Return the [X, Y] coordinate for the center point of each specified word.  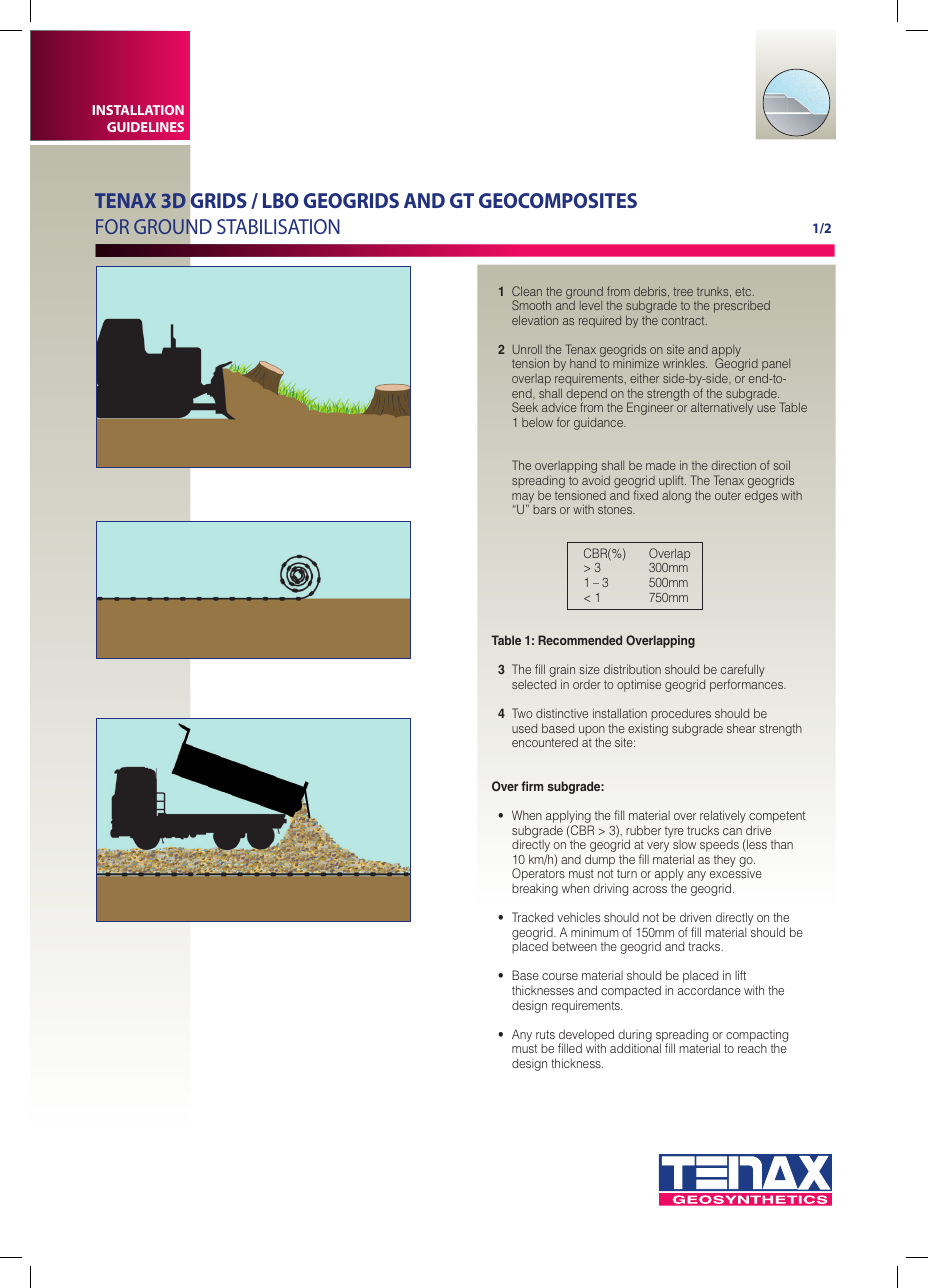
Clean [527, 291]
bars [544, 509]
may [523, 499]
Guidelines [145, 127]
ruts [545, 1034]
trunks [714, 292]
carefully [743, 672]
